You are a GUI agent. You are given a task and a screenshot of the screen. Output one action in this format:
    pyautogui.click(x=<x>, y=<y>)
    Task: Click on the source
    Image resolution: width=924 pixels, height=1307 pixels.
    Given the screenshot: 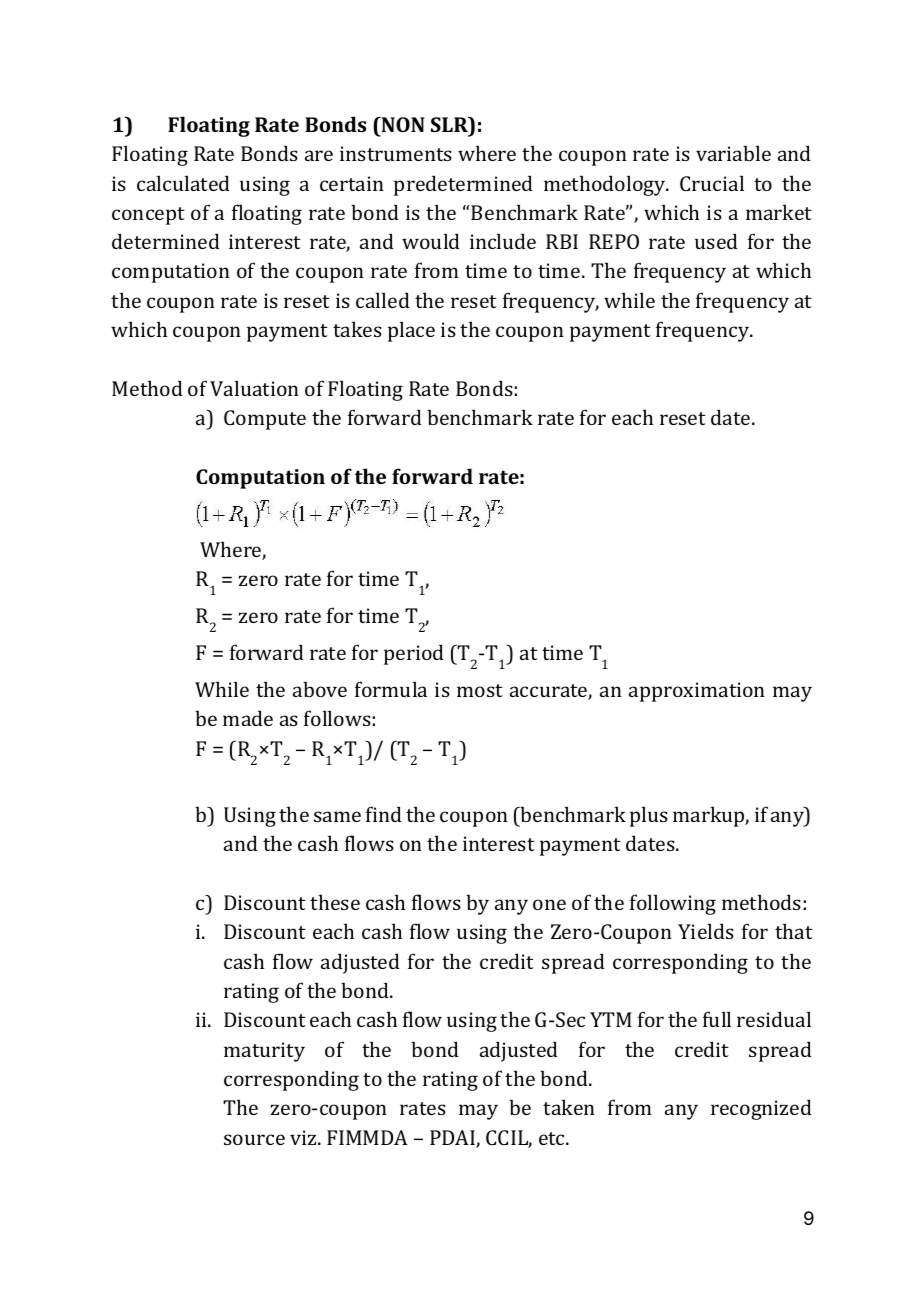 What is the action you would take?
    pyautogui.click(x=254, y=1139)
